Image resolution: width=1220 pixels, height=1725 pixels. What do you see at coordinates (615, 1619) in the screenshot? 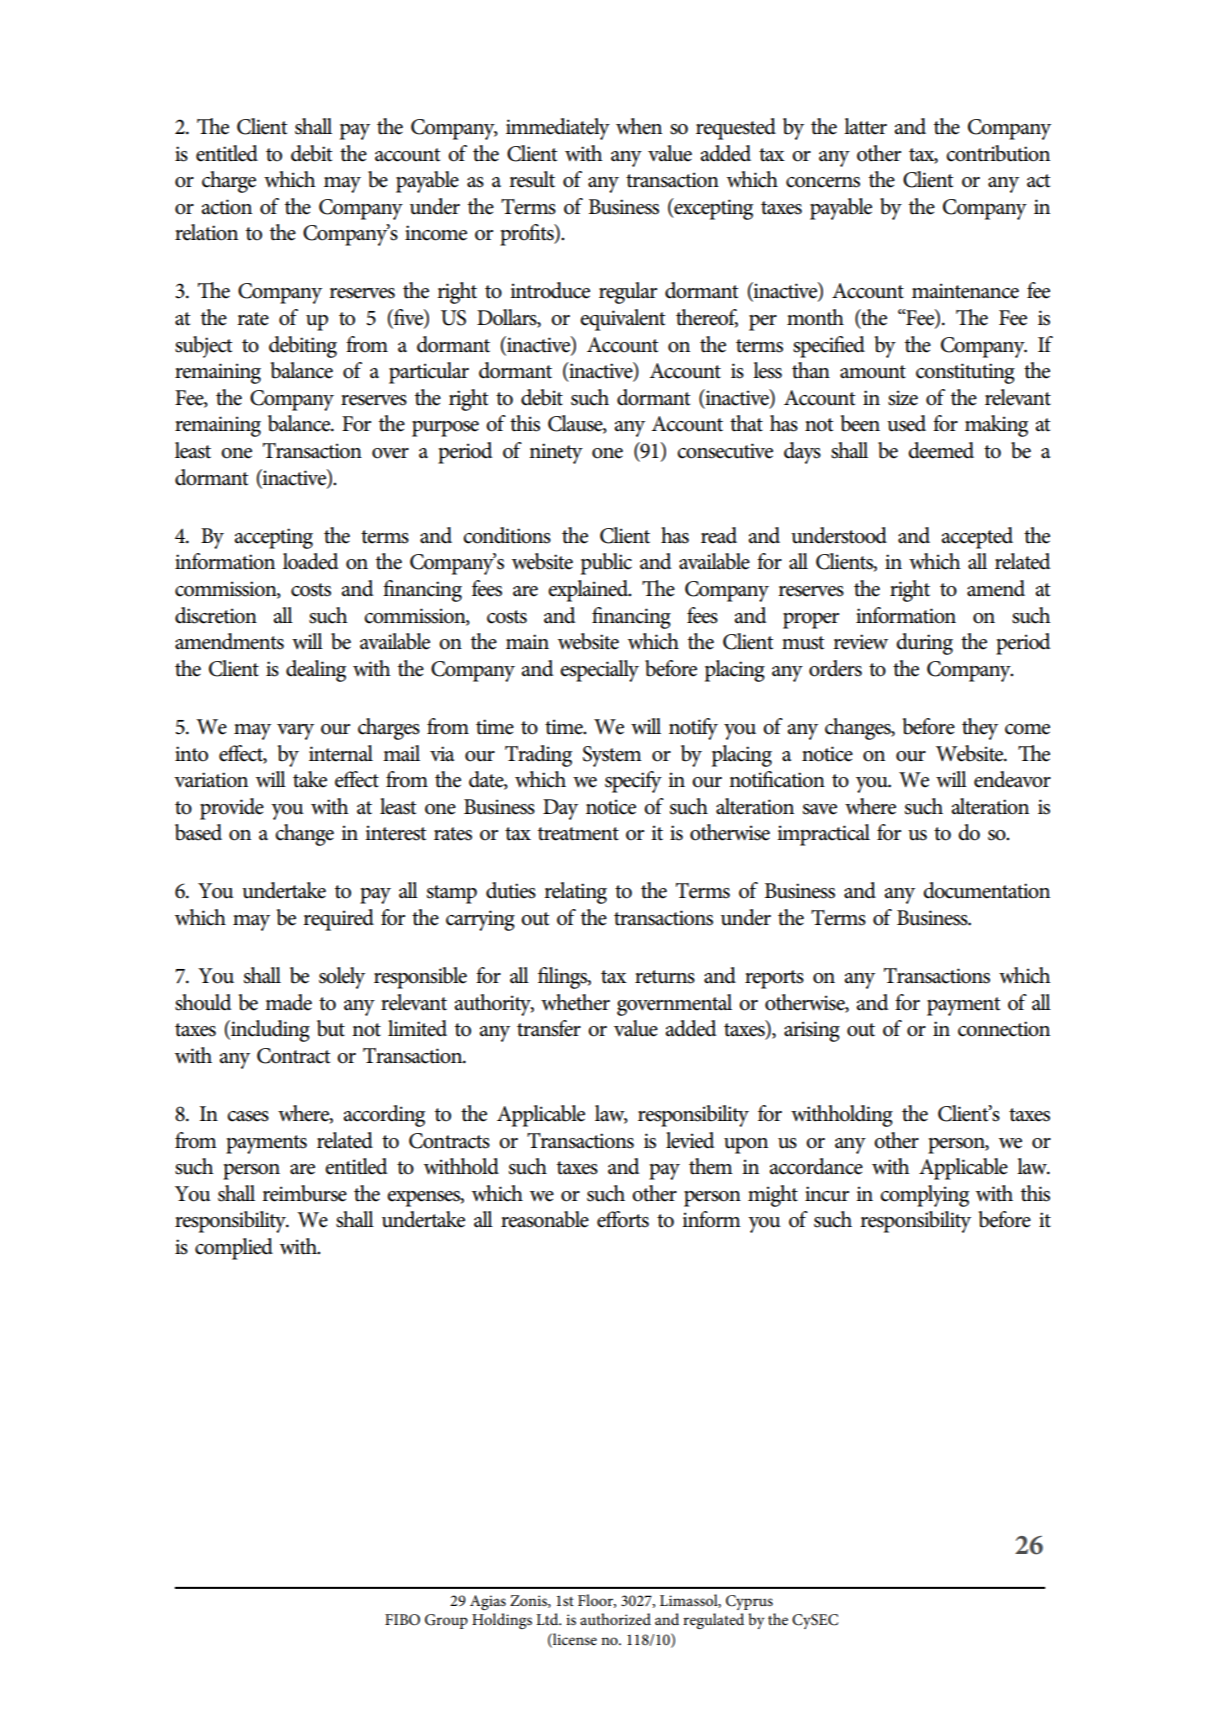
I see `authorized` at bounding box center [615, 1619].
